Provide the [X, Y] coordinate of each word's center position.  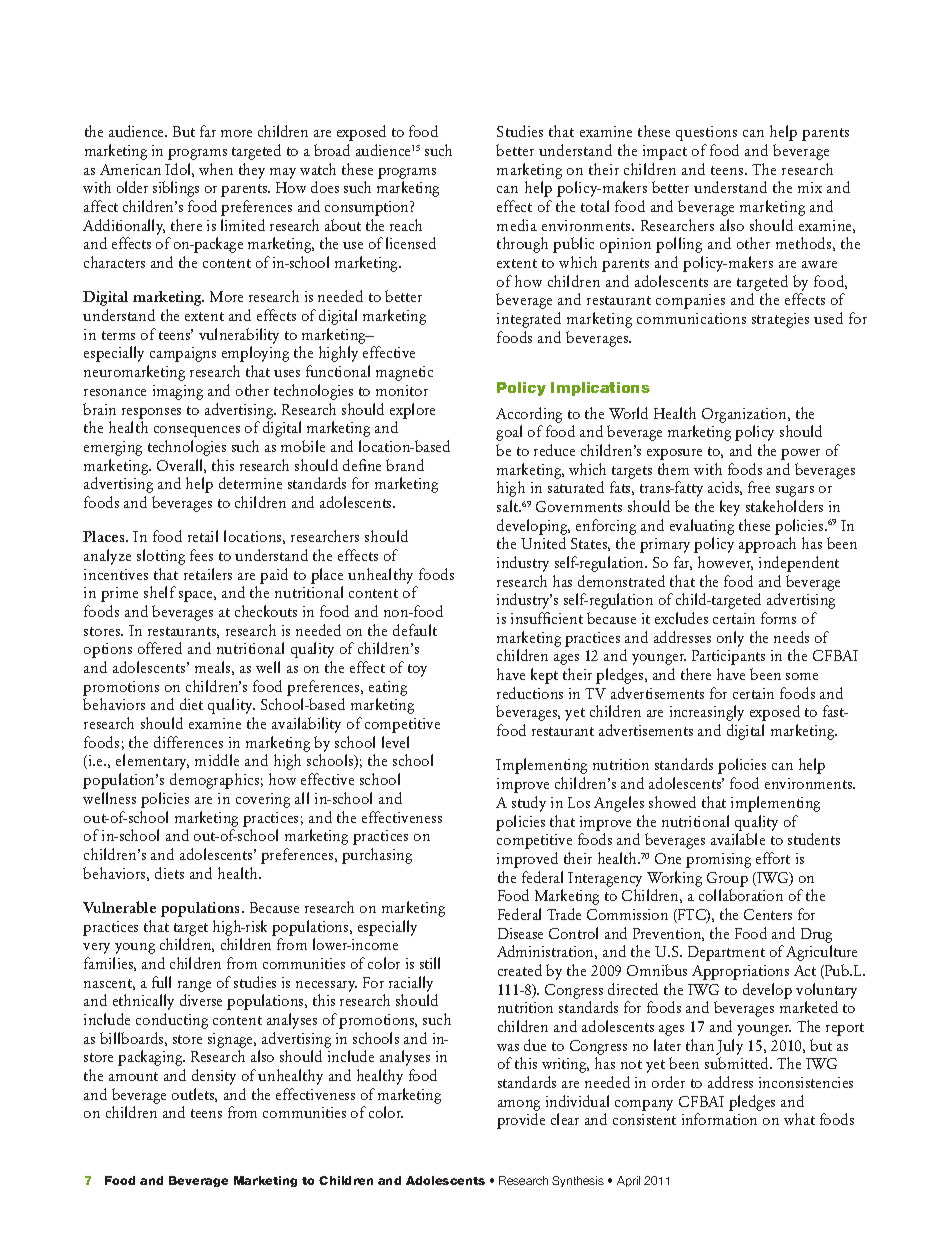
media [517, 225]
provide [521, 1121]
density [214, 1077]
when [216, 169]
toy [417, 670]
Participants [728, 657]
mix [810, 187]
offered [160, 648]
